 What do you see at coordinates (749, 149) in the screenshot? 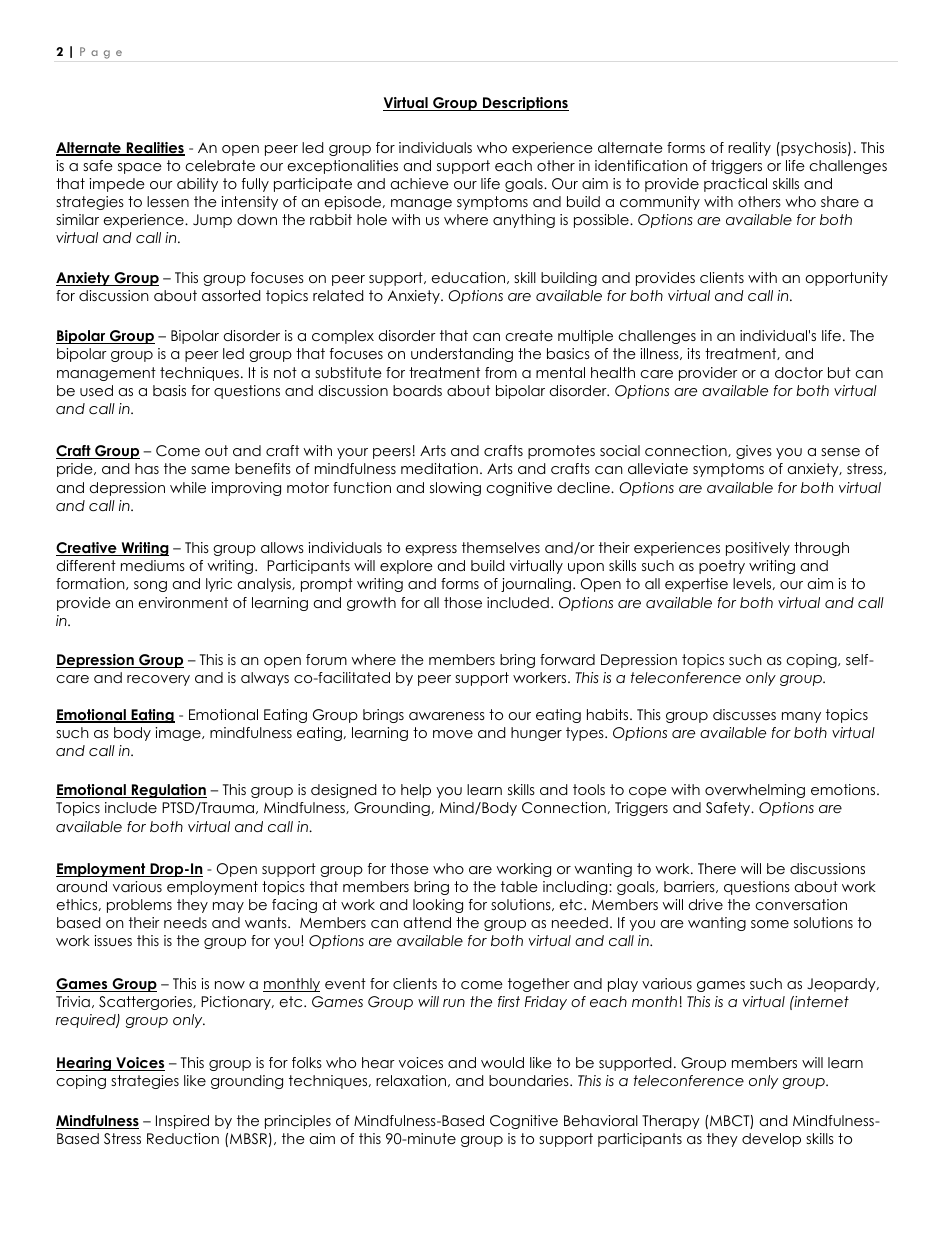
I see `reality` at bounding box center [749, 149].
